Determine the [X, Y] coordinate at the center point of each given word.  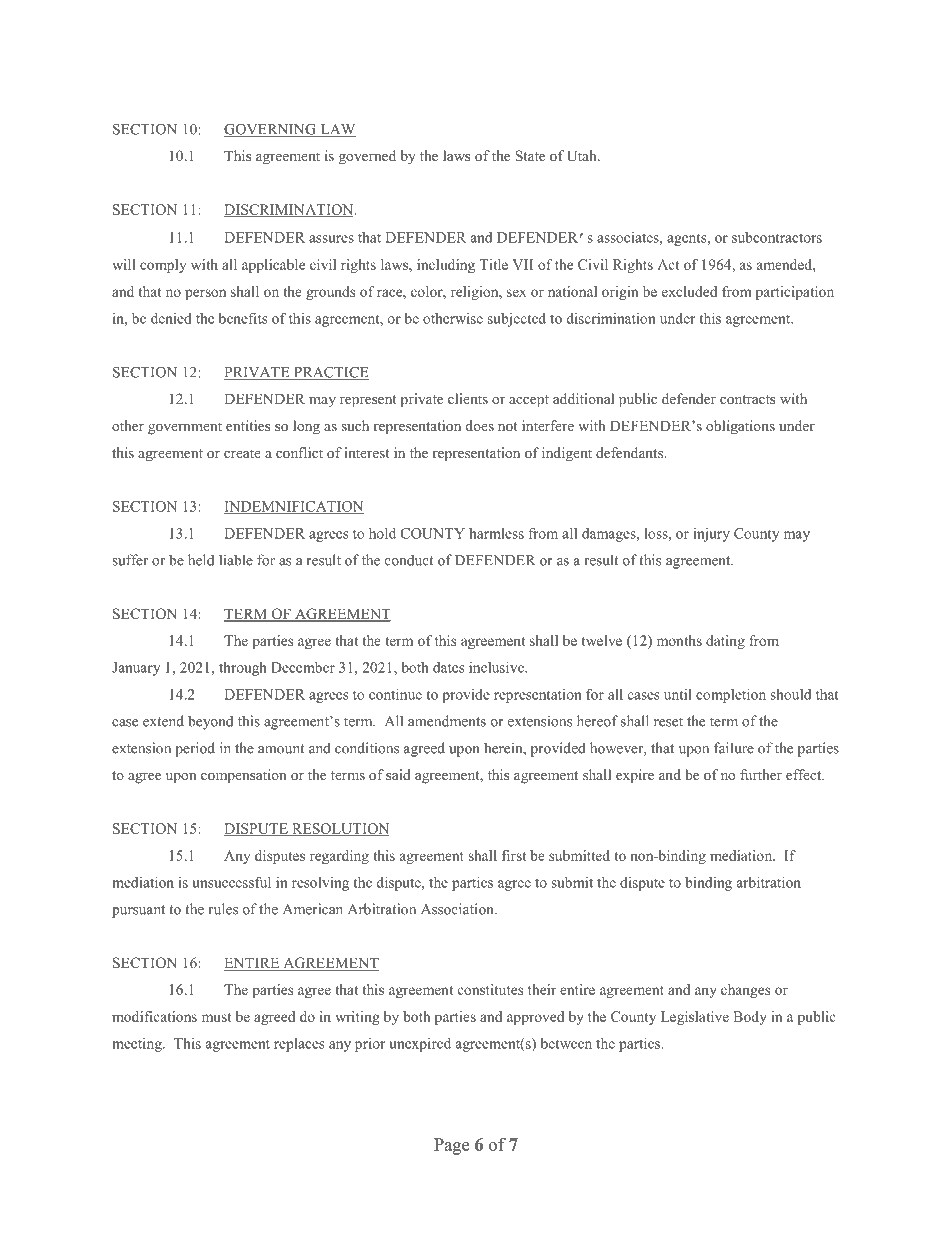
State [530, 155]
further [761, 774]
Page [451, 1146]
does [480, 425]
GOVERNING [271, 130]
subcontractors [777, 237]
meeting [138, 1045]
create [242, 453]
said [398, 774]
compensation [243, 776]
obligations [740, 427]
